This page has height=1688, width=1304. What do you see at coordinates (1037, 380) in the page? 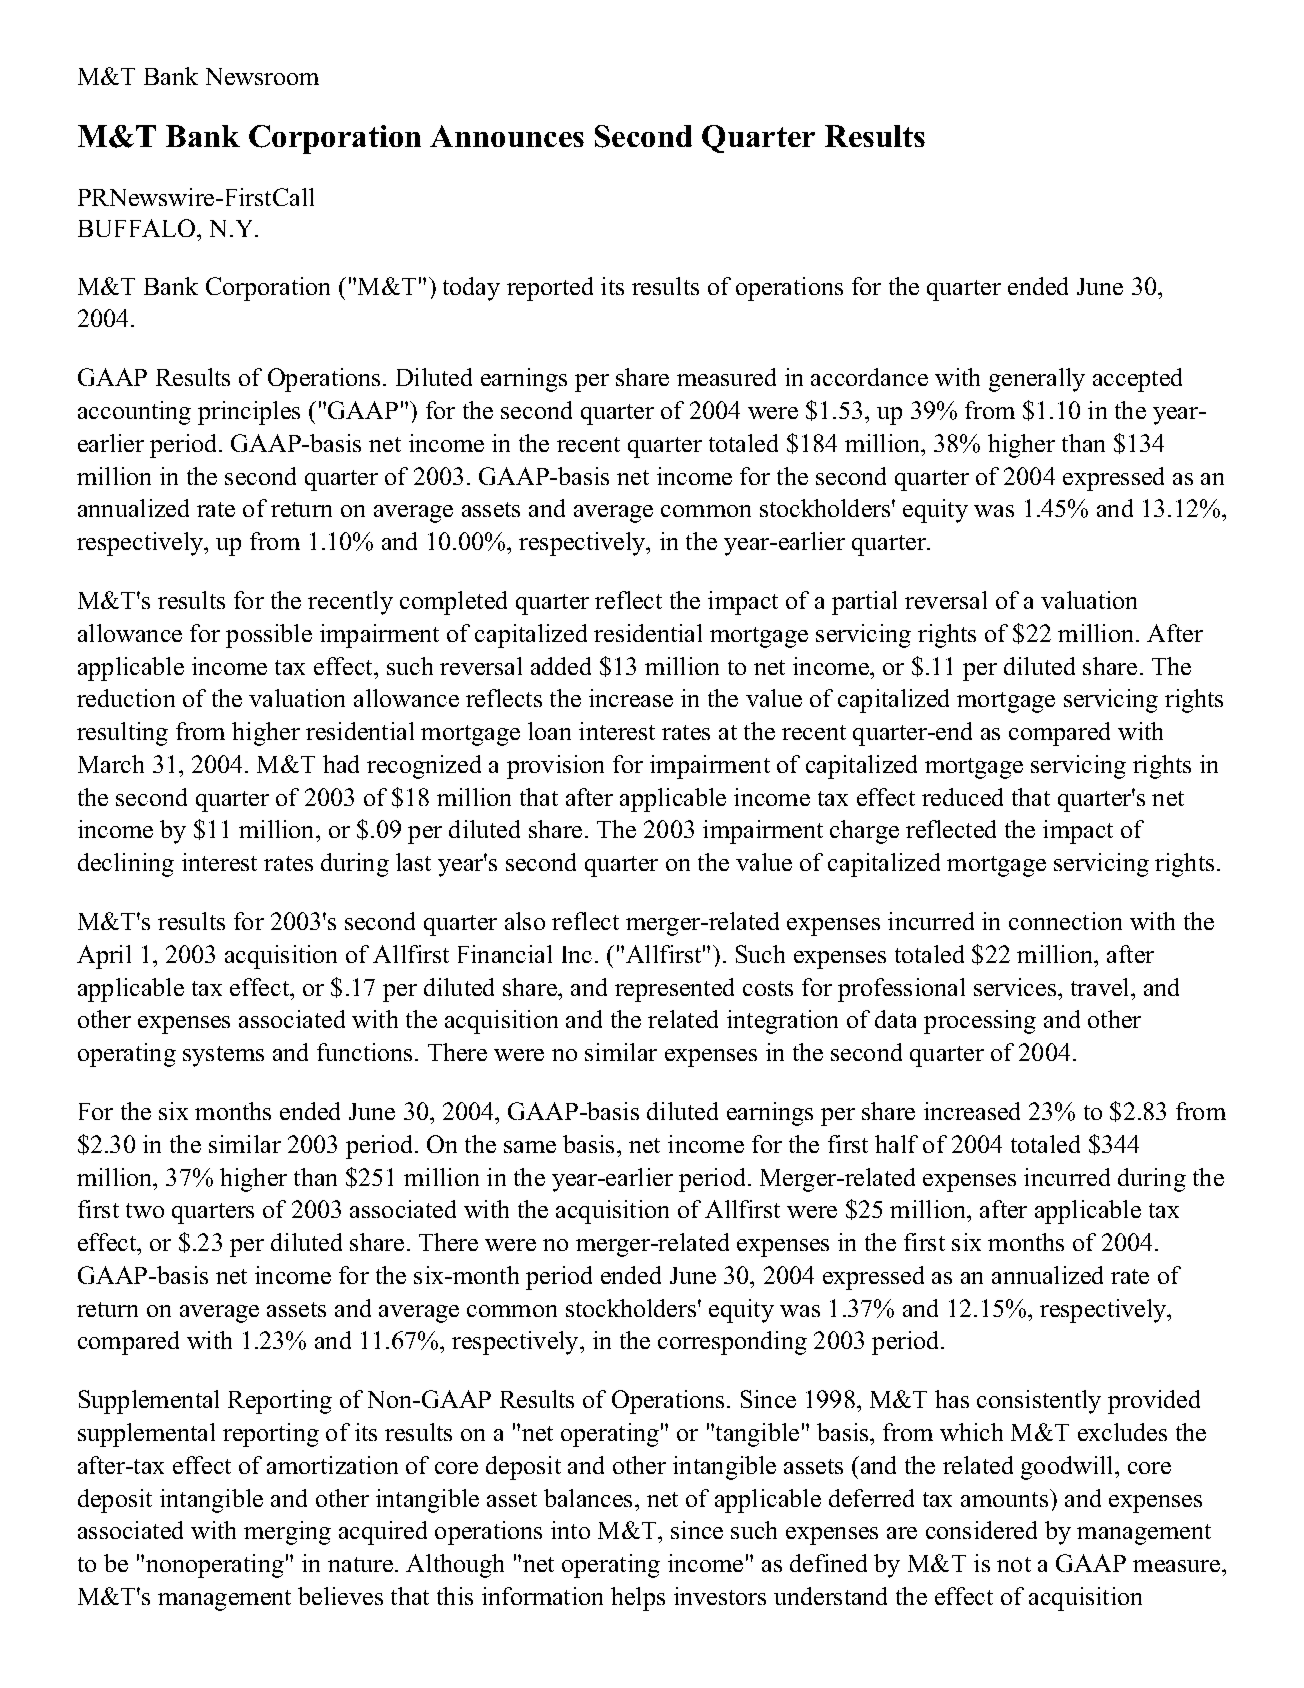
I see `generally` at bounding box center [1037, 380].
